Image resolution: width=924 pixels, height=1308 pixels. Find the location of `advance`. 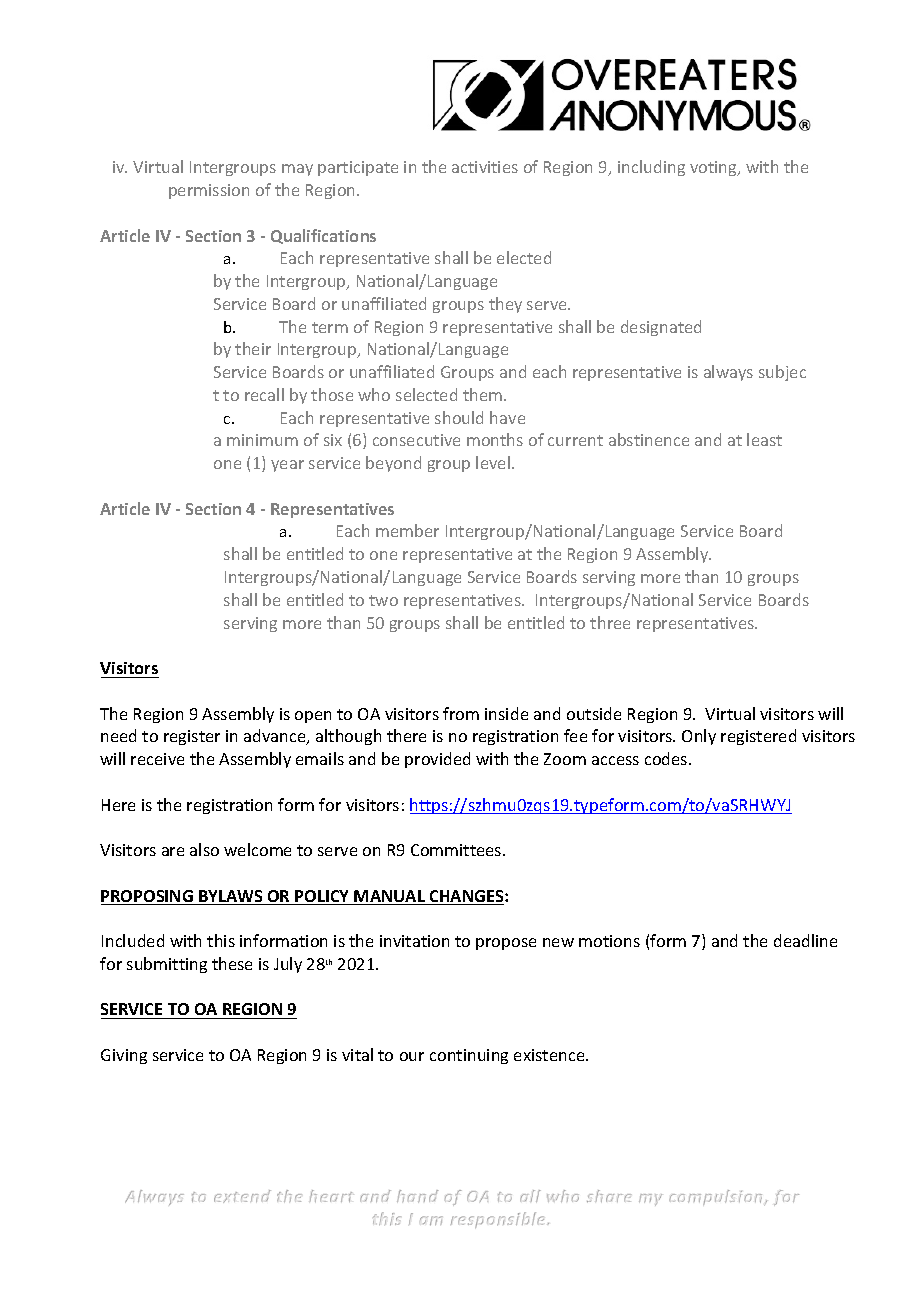

advance is located at coordinates (276, 737).
